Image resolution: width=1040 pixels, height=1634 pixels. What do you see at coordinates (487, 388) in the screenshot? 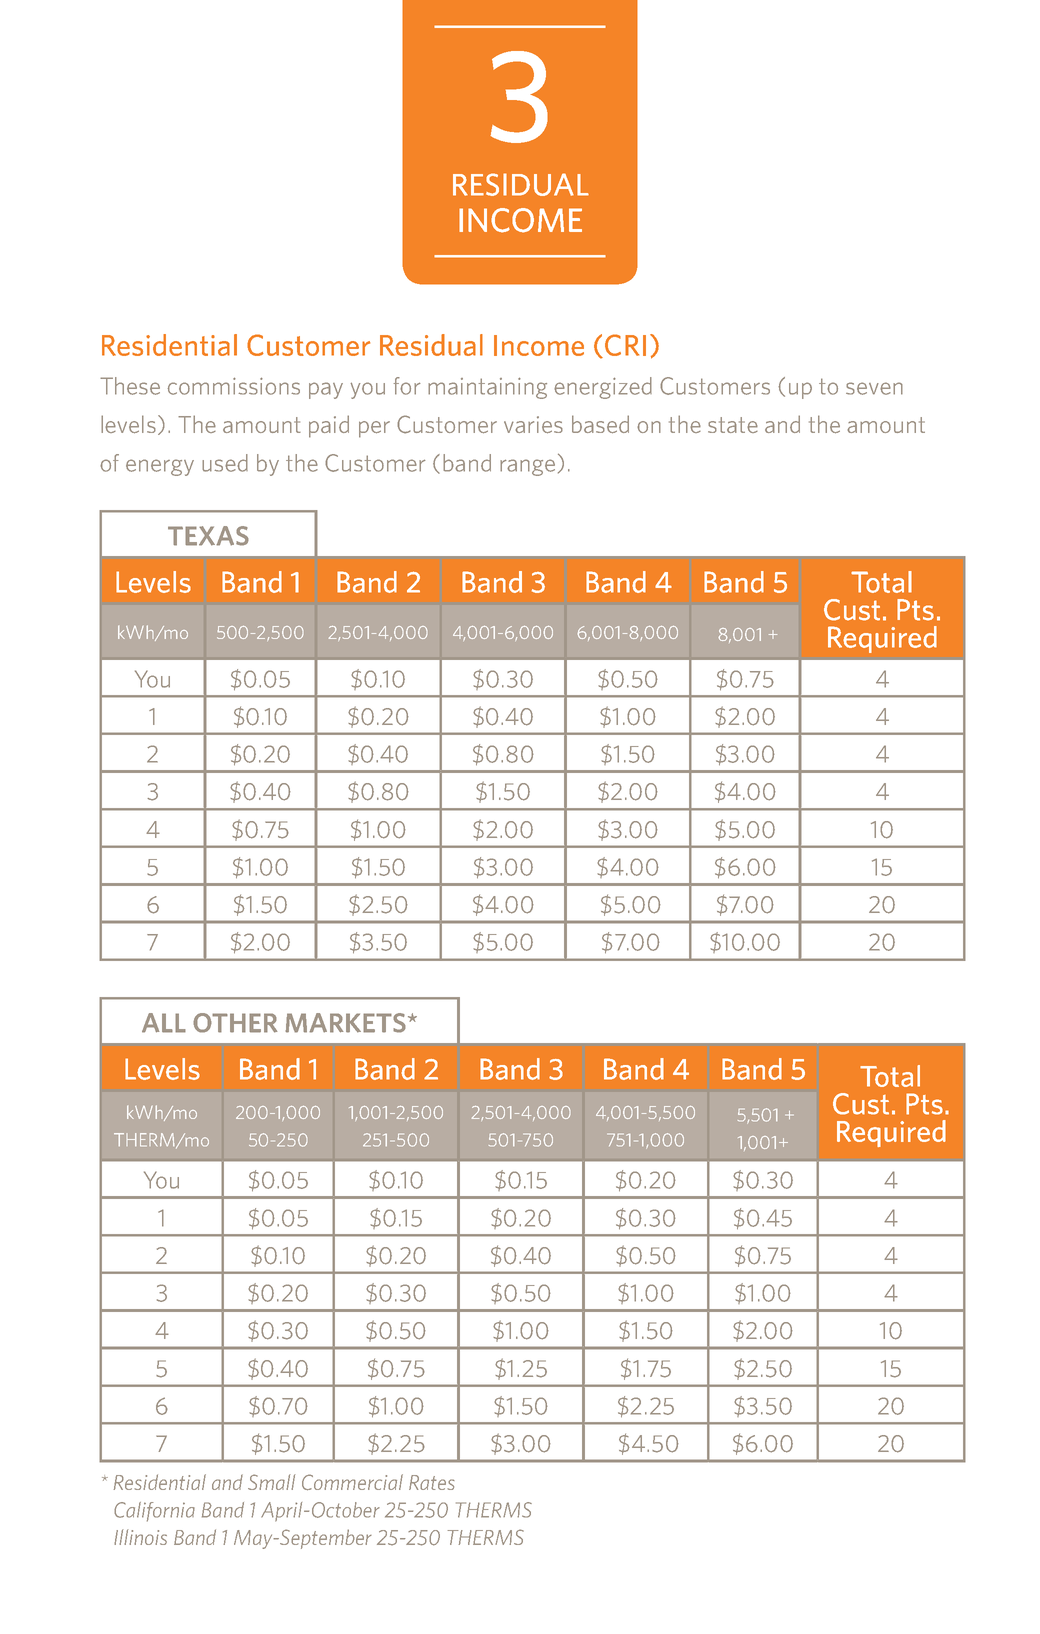
I see `maintaining` at bounding box center [487, 388].
